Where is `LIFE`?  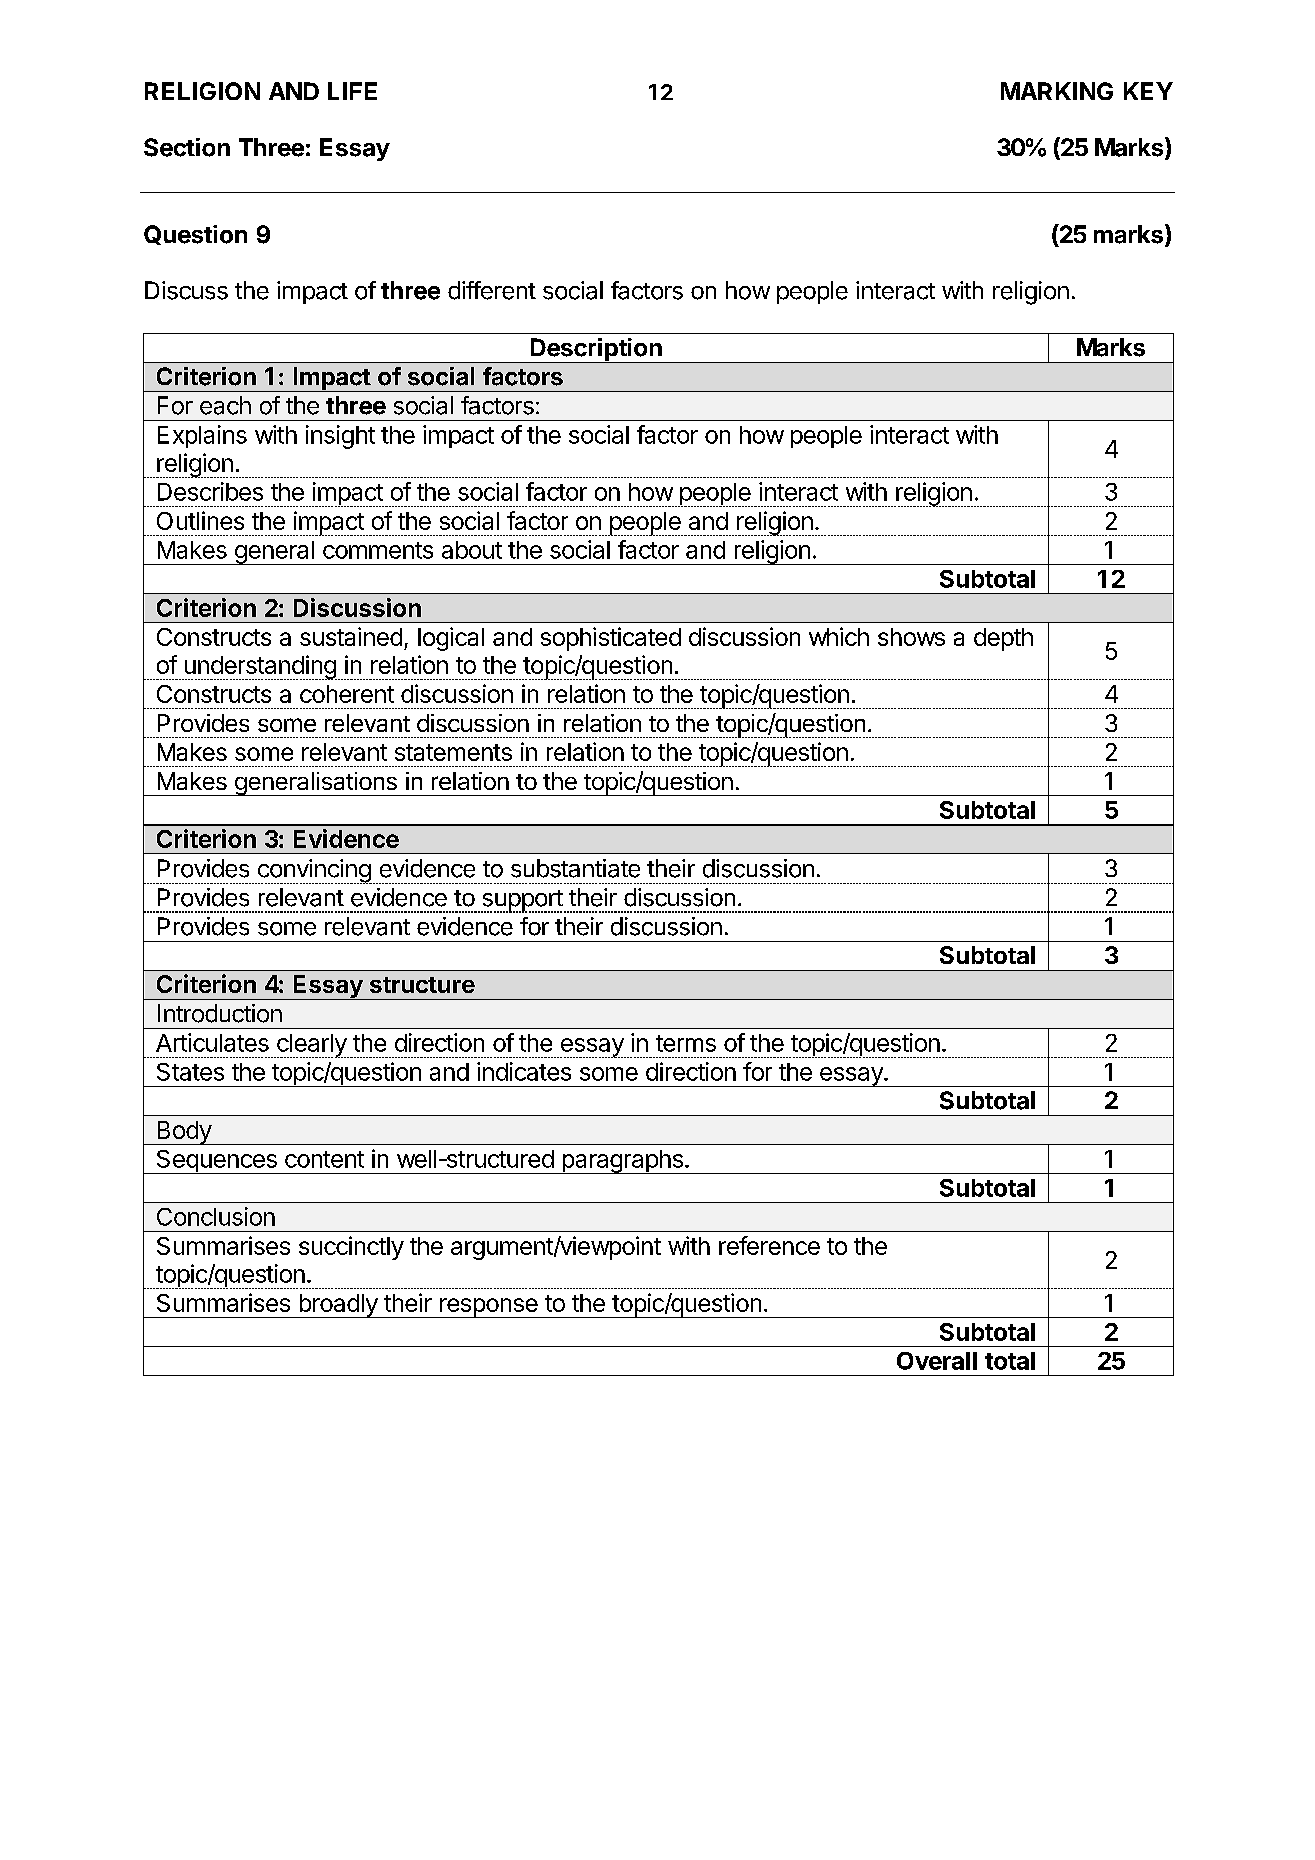
LIFE is located at coordinates (352, 91).
